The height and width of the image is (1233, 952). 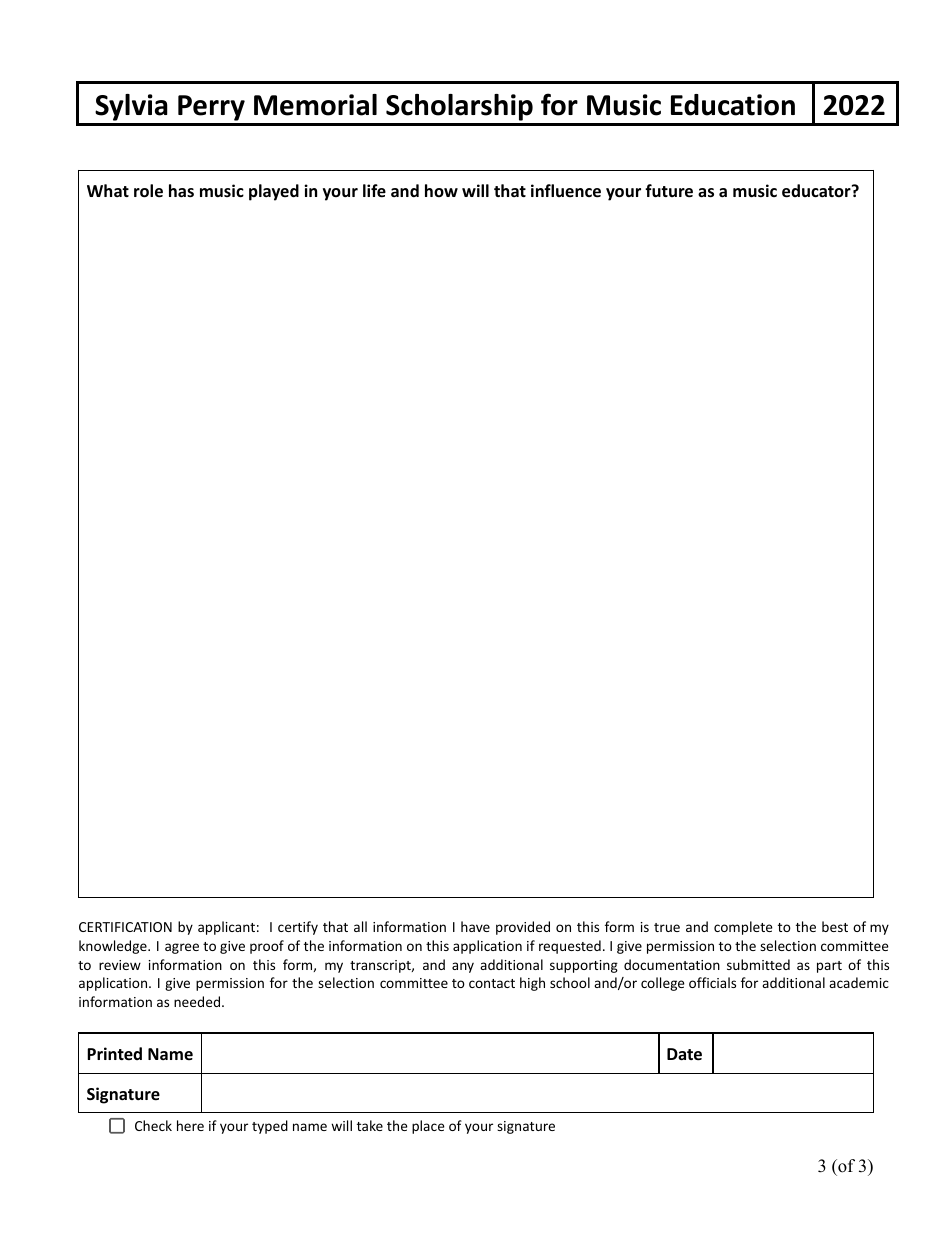 I want to click on how, so click(x=441, y=190).
